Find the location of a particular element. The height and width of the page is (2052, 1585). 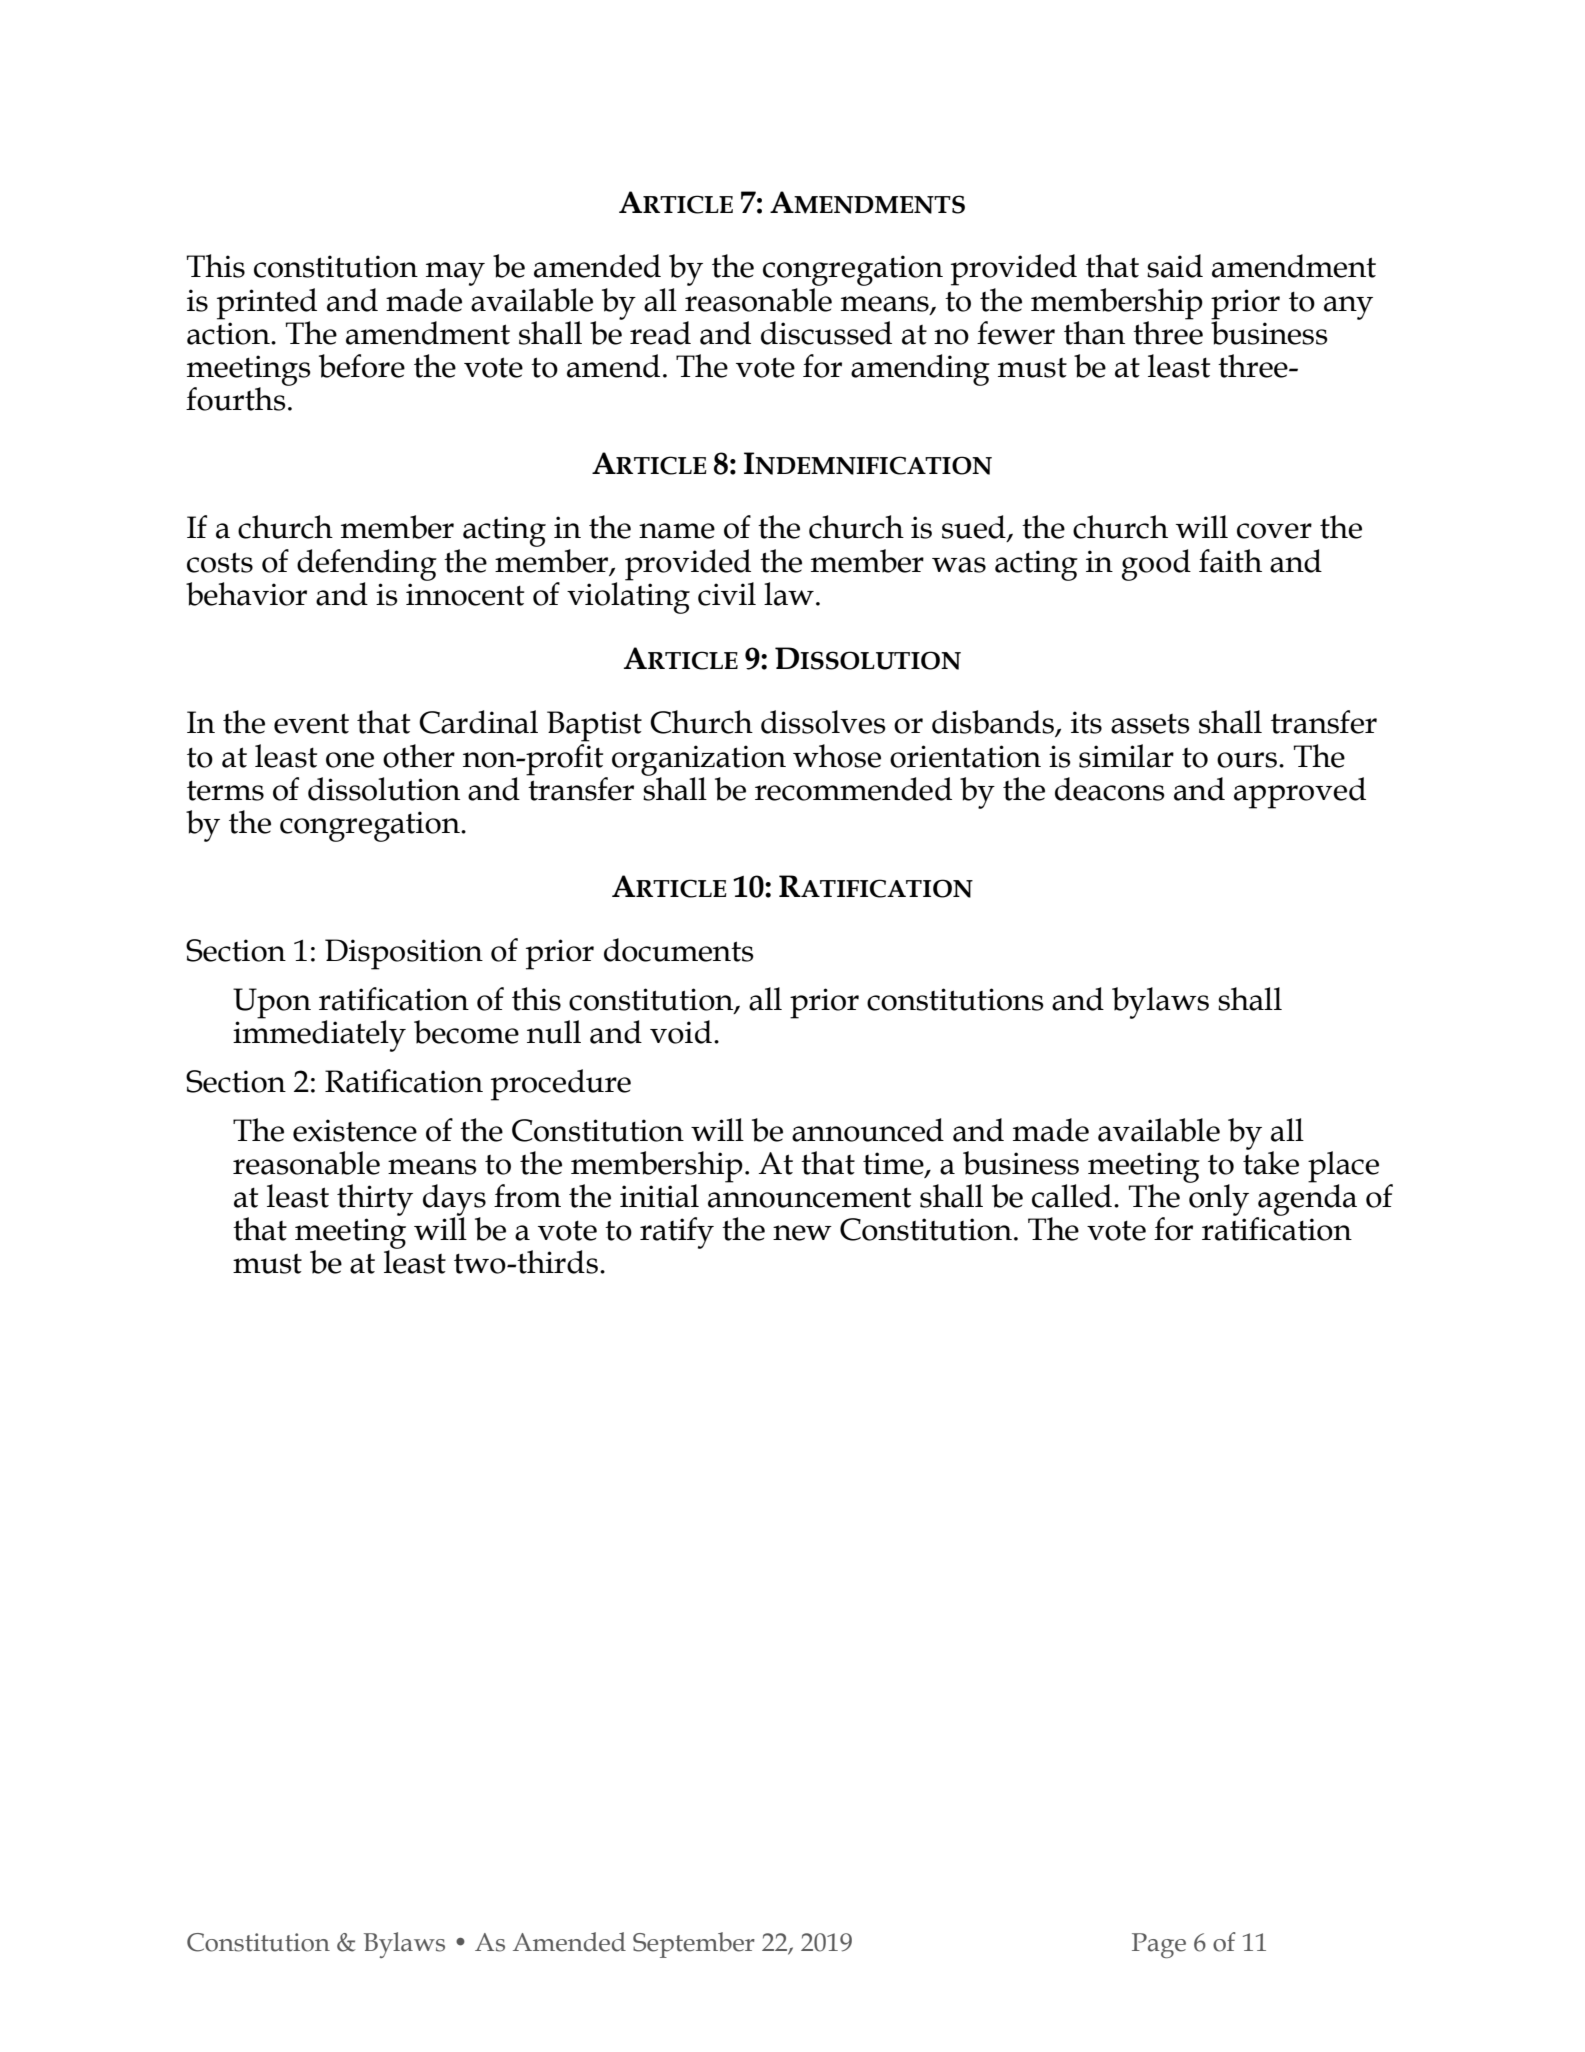

announced is located at coordinates (868, 1130).
